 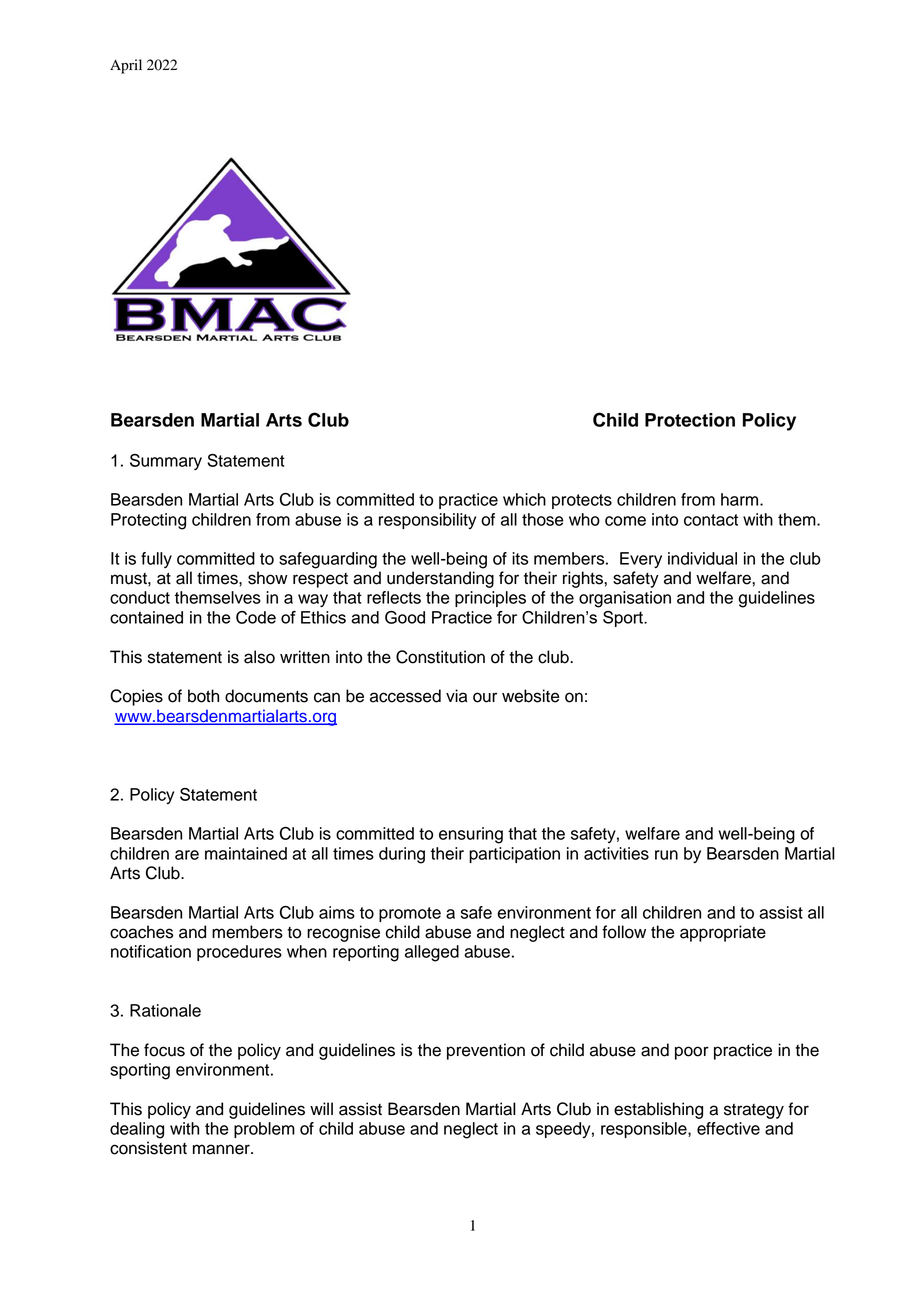 I want to click on run, so click(x=666, y=855).
